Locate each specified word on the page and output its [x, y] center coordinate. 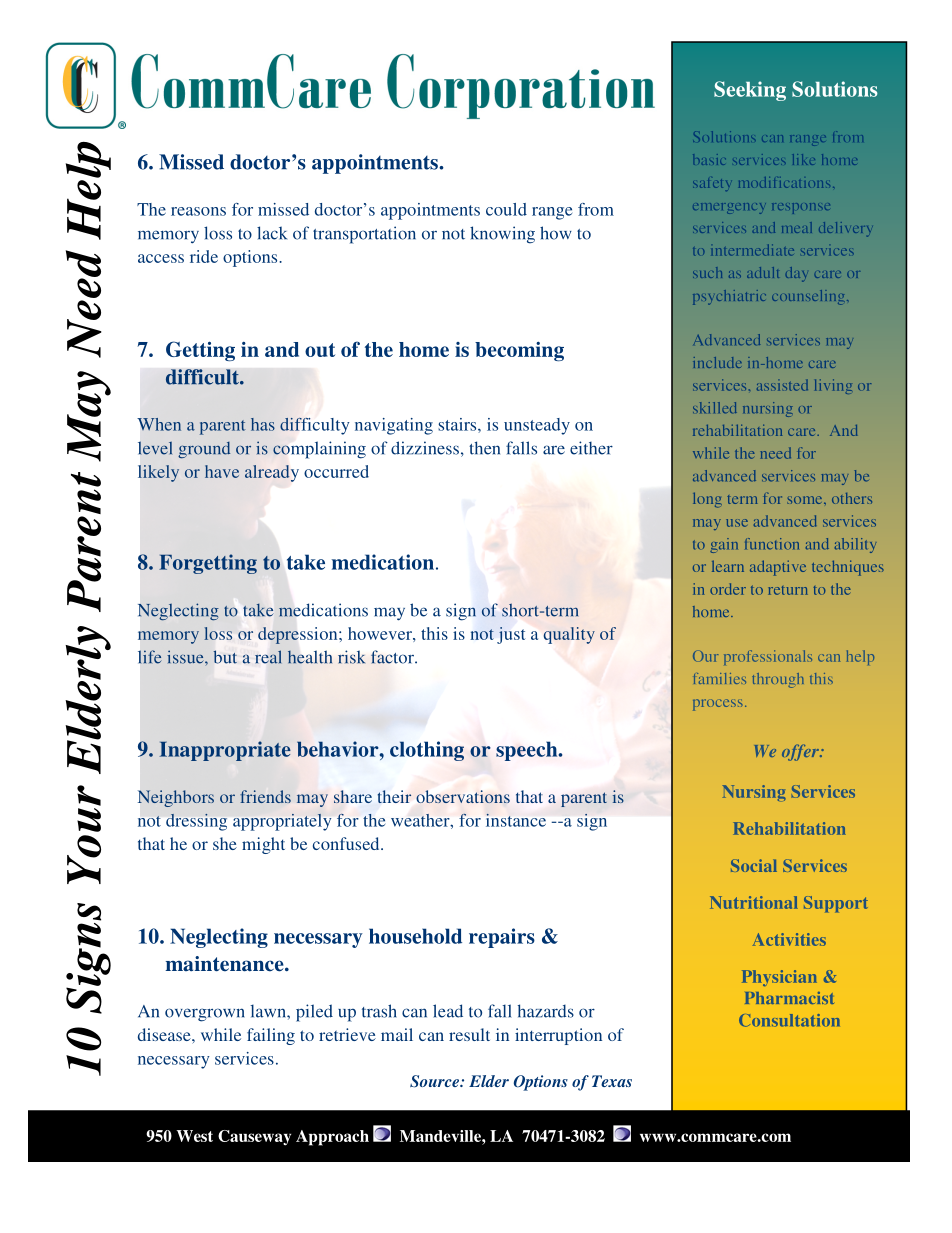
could [506, 209]
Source [436, 1081]
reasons [198, 211]
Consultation [789, 1020]
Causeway [254, 1138]
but [225, 657]
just [511, 635]
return [788, 590]
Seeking [750, 91]
